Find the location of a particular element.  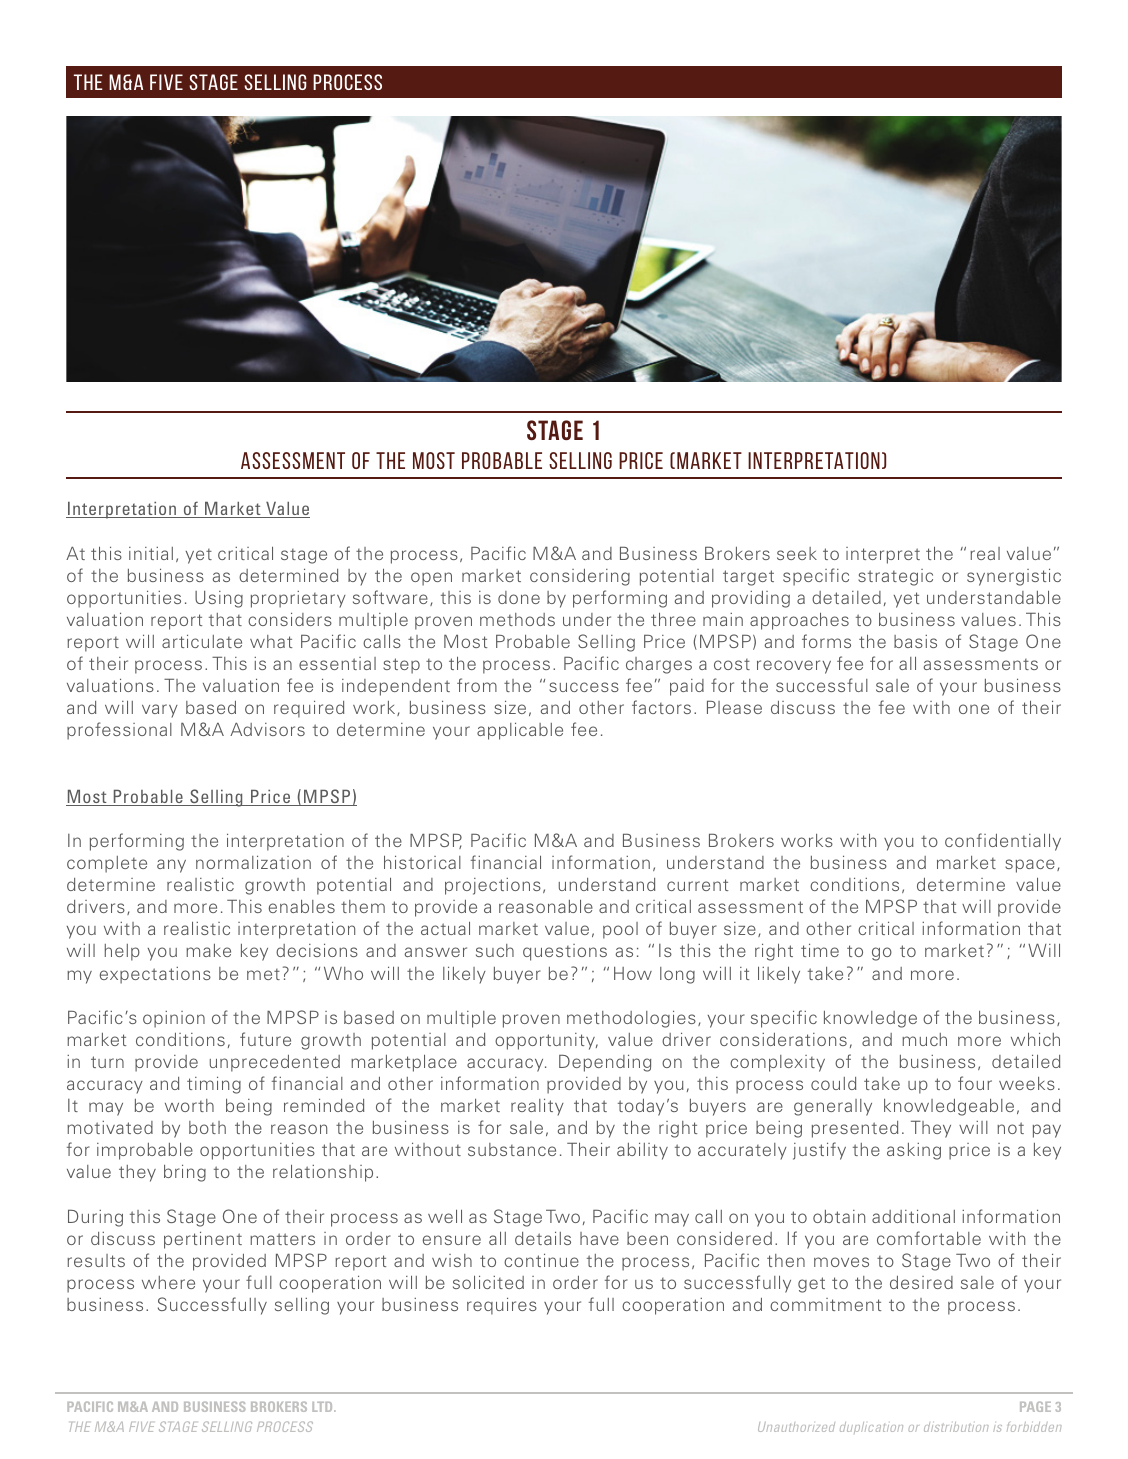

Using is located at coordinates (219, 599).
